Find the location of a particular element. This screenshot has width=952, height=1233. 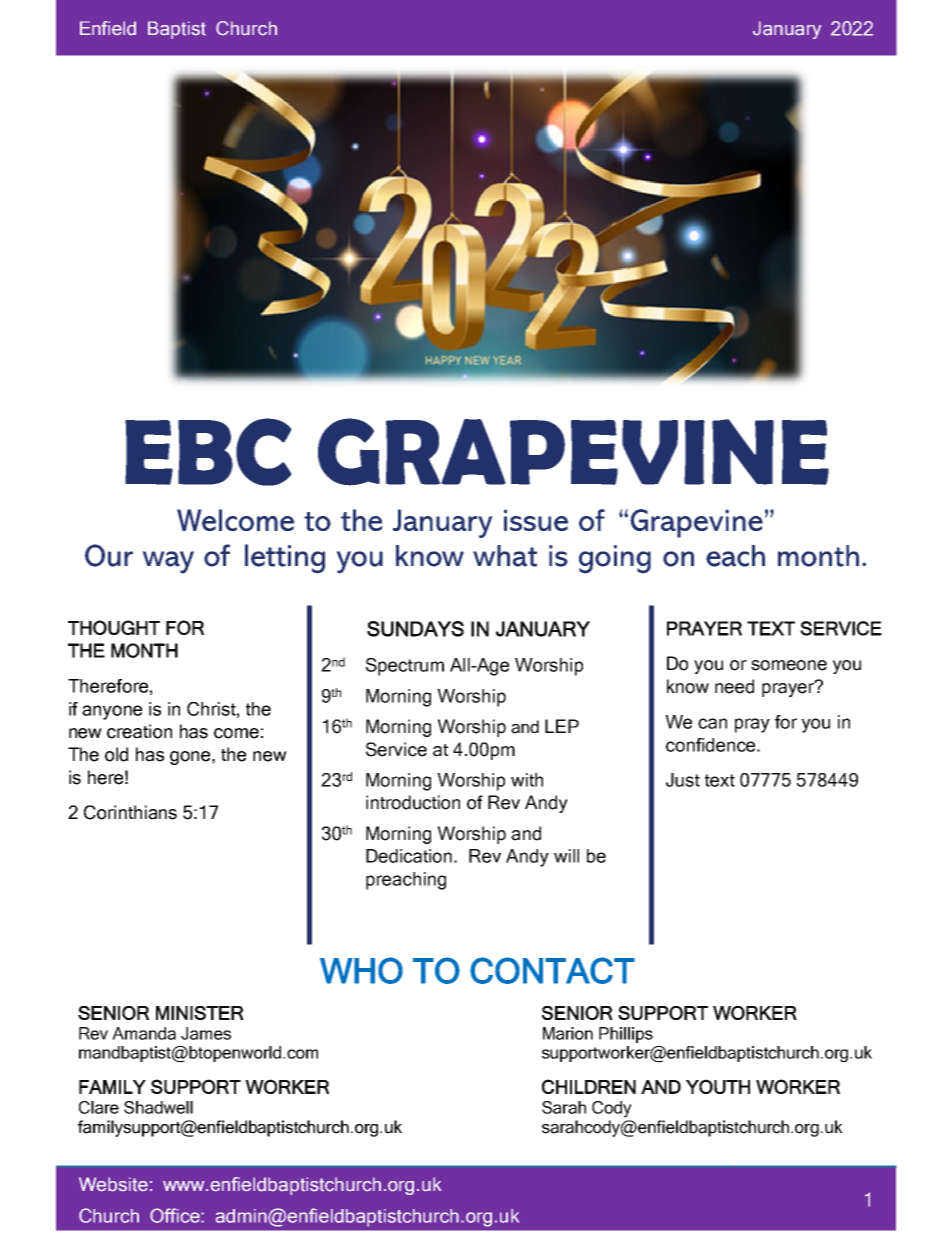

CHILDREN is located at coordinates (589, 1086).
